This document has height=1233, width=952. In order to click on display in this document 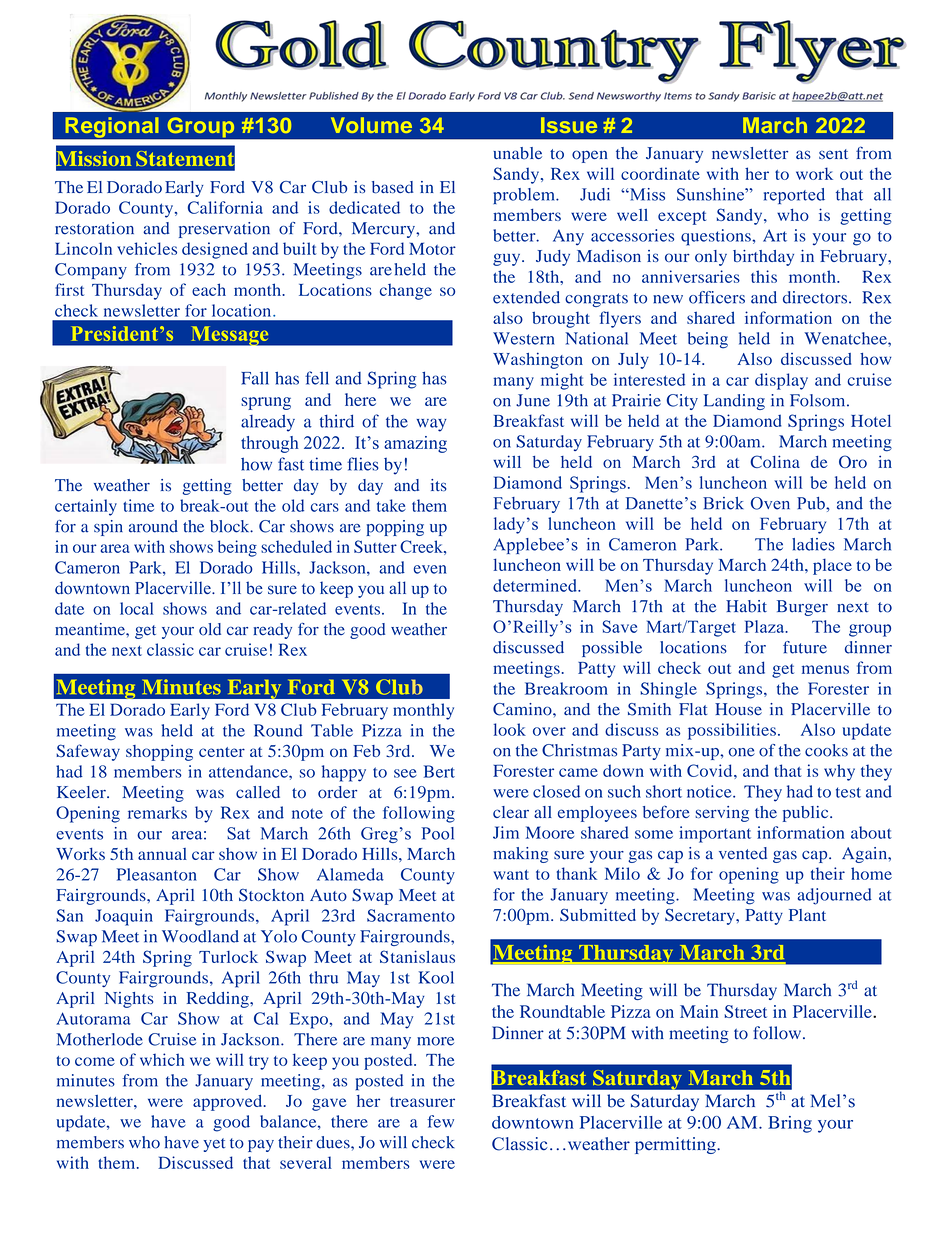, I will do `click(781, 381)`.
